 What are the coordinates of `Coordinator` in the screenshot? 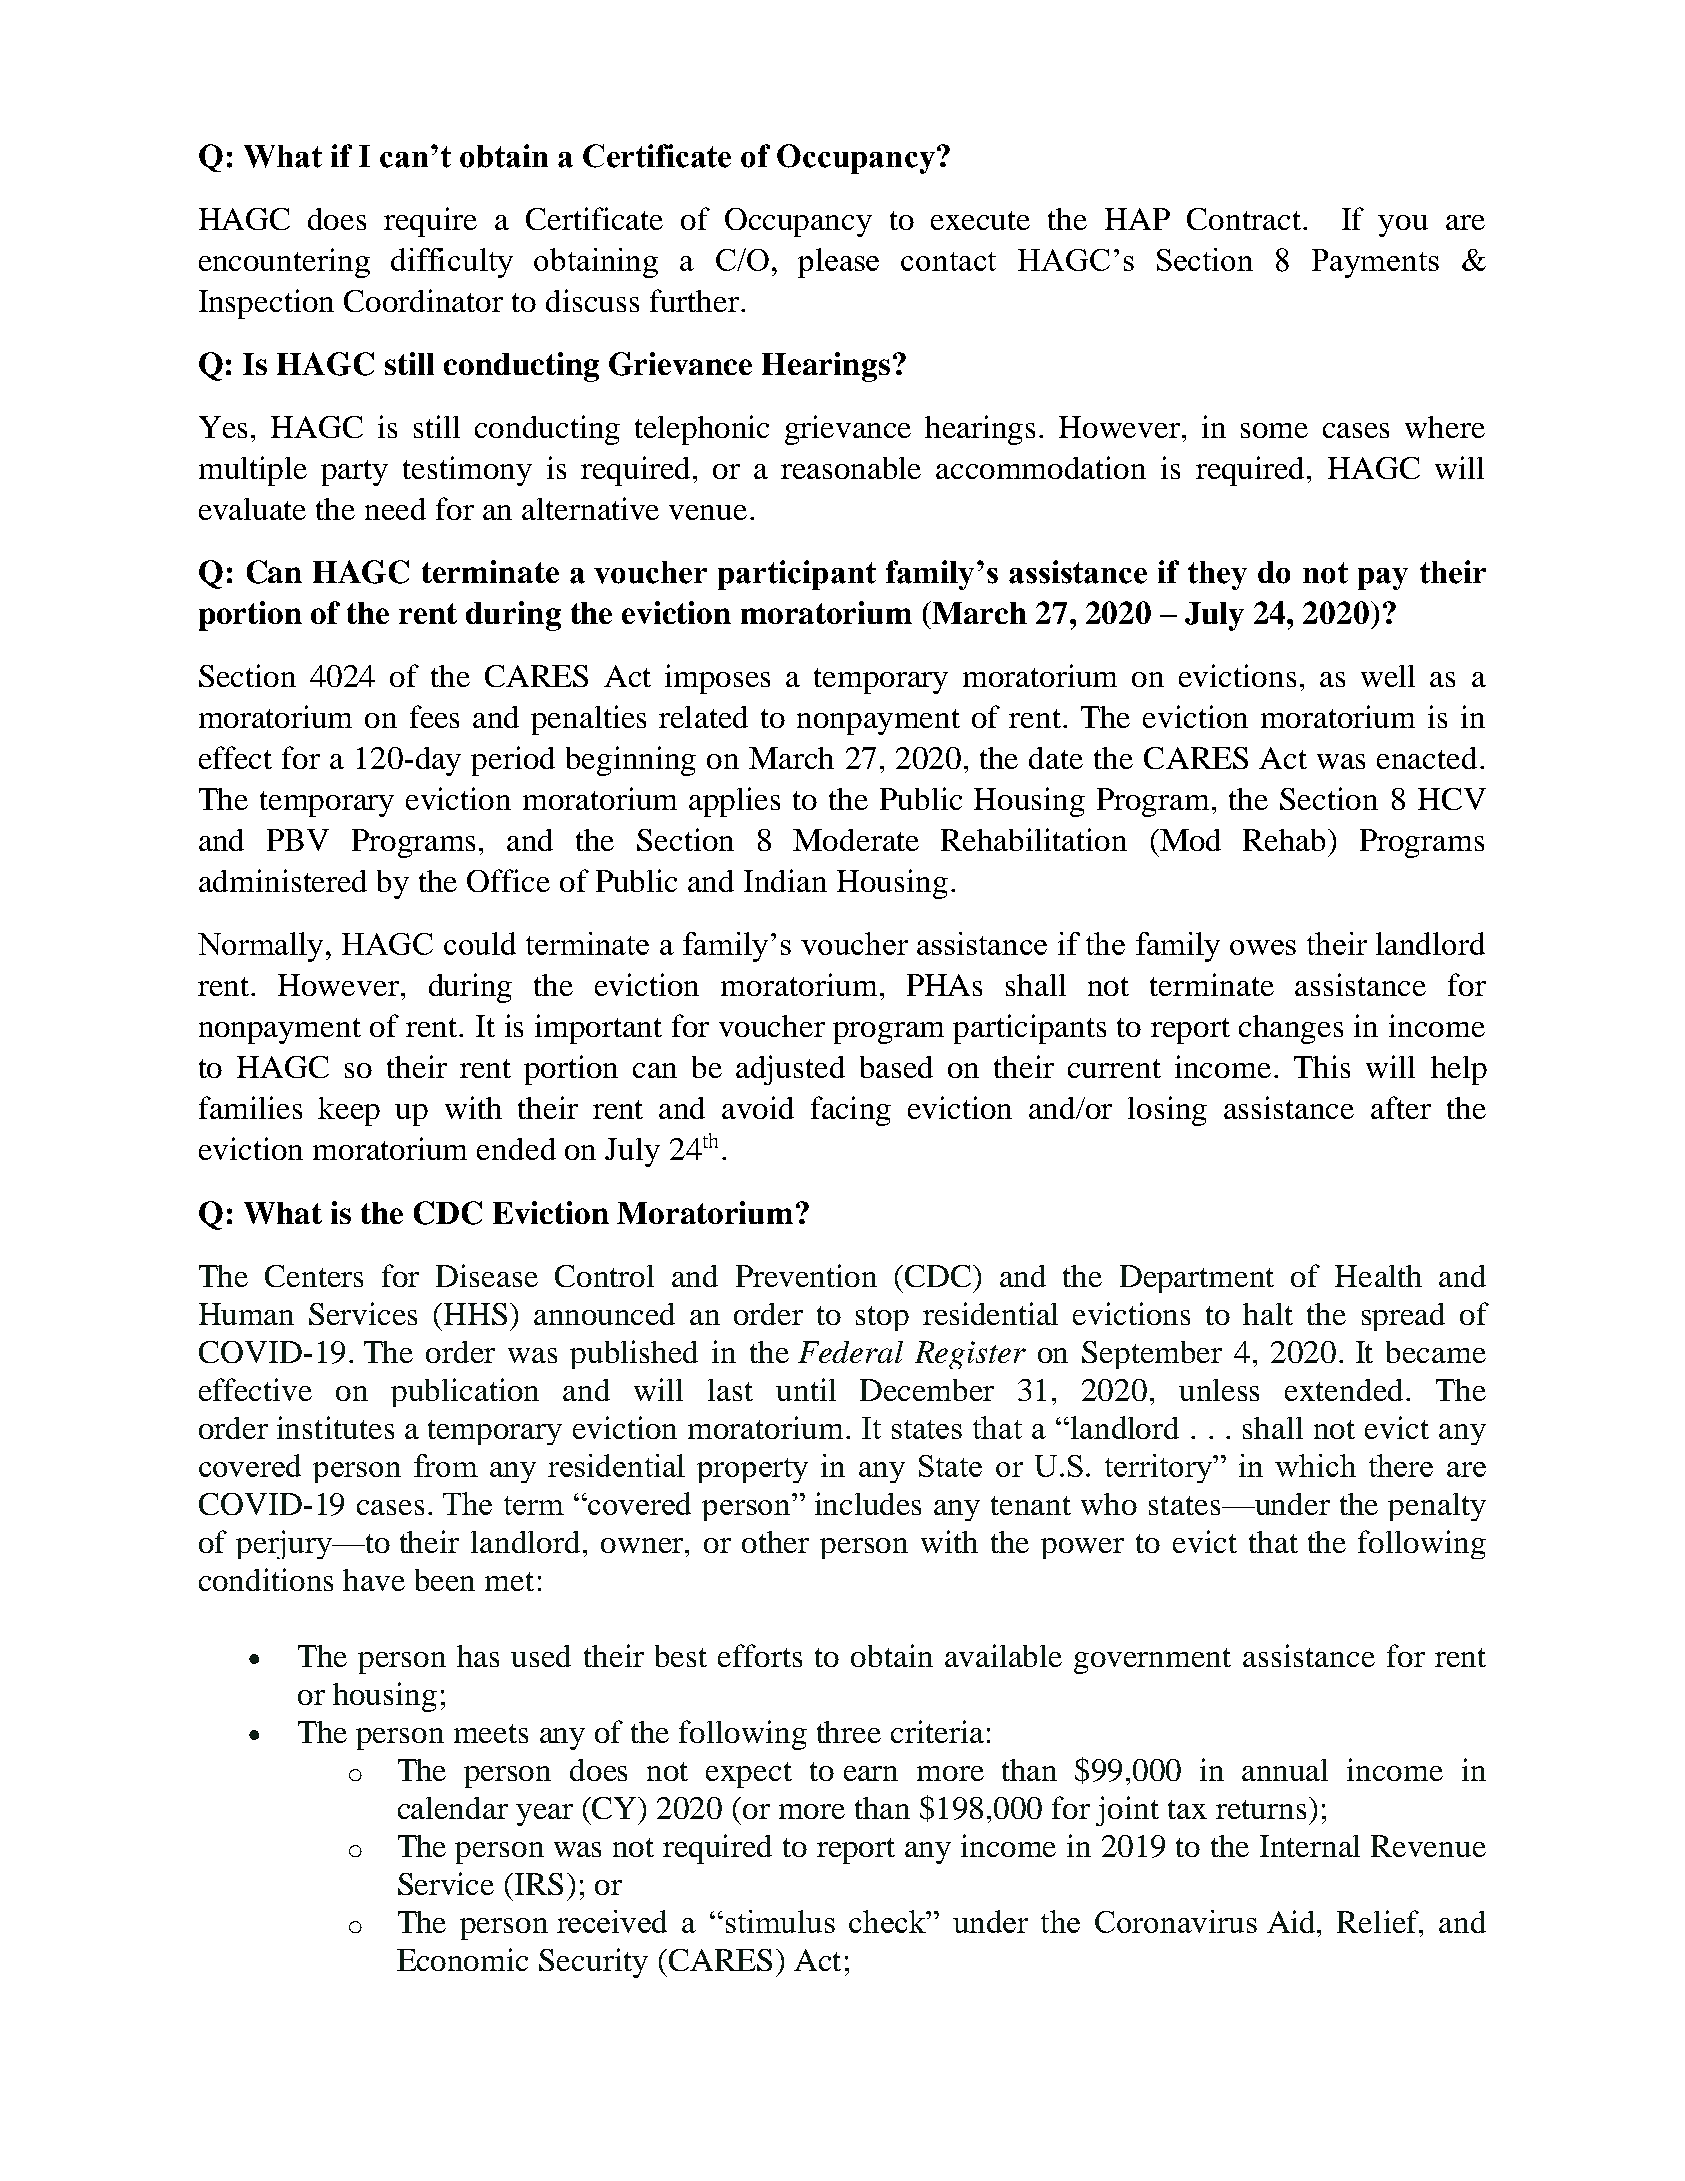 It's located at (423, 300).
